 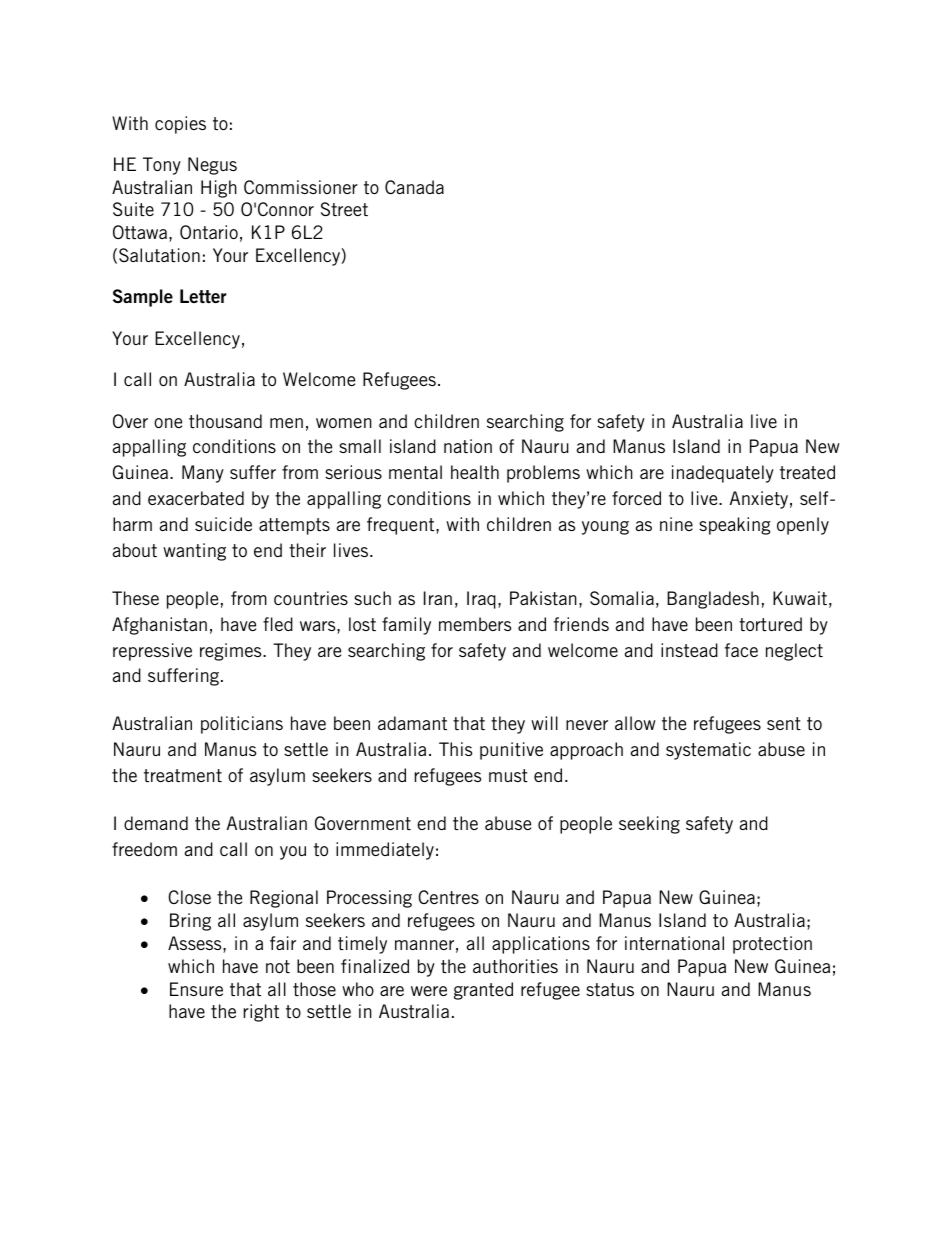 I want to click on Canada, so click(x=414, y=187).
